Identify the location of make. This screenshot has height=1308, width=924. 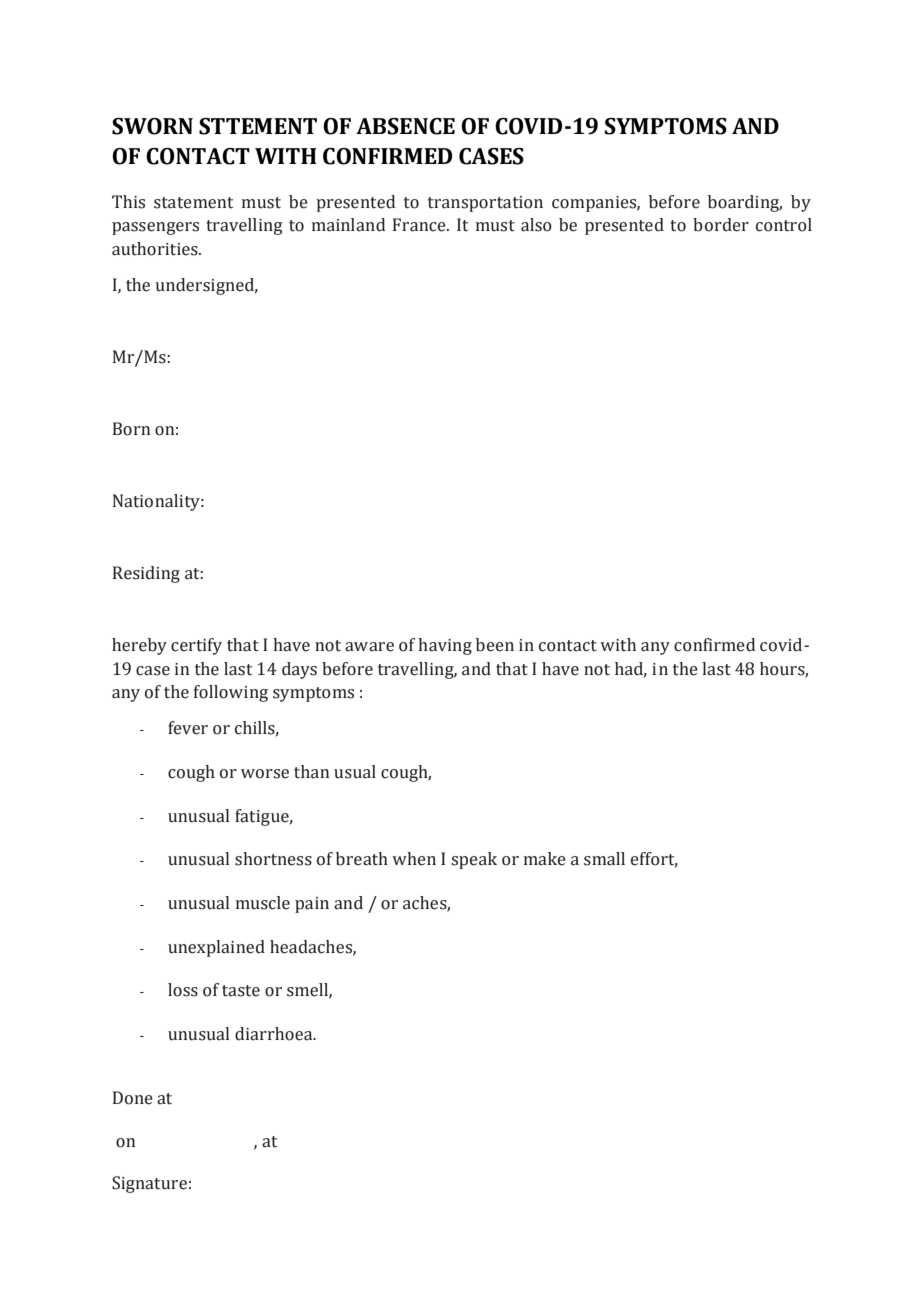
(545, 859).
